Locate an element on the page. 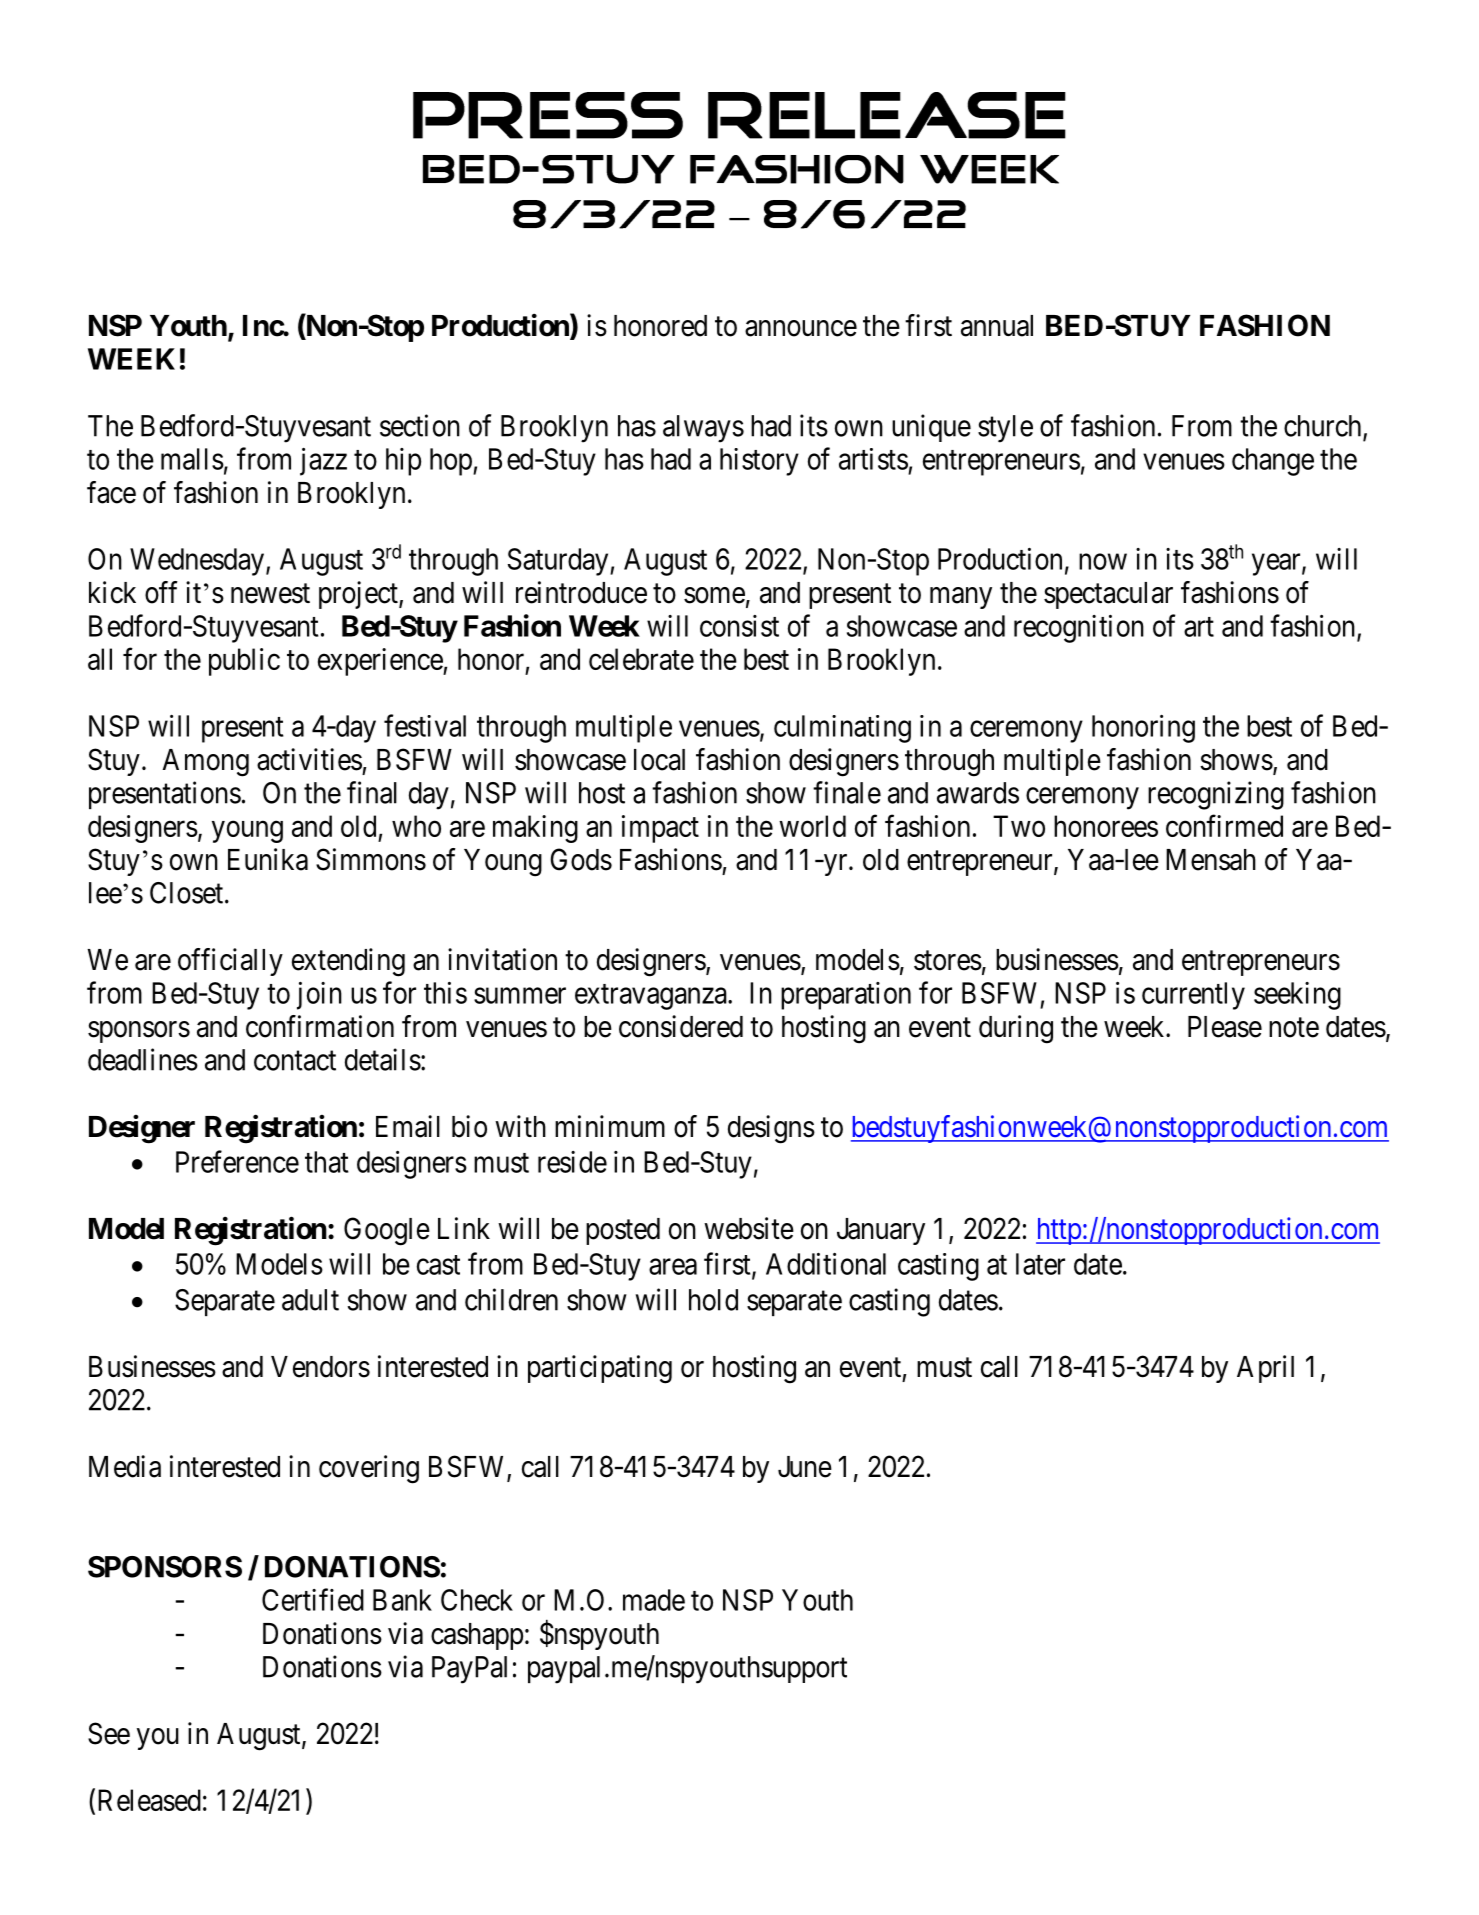 The image size is (1479, 1915). Released is located at coordinates (149, 1800).
